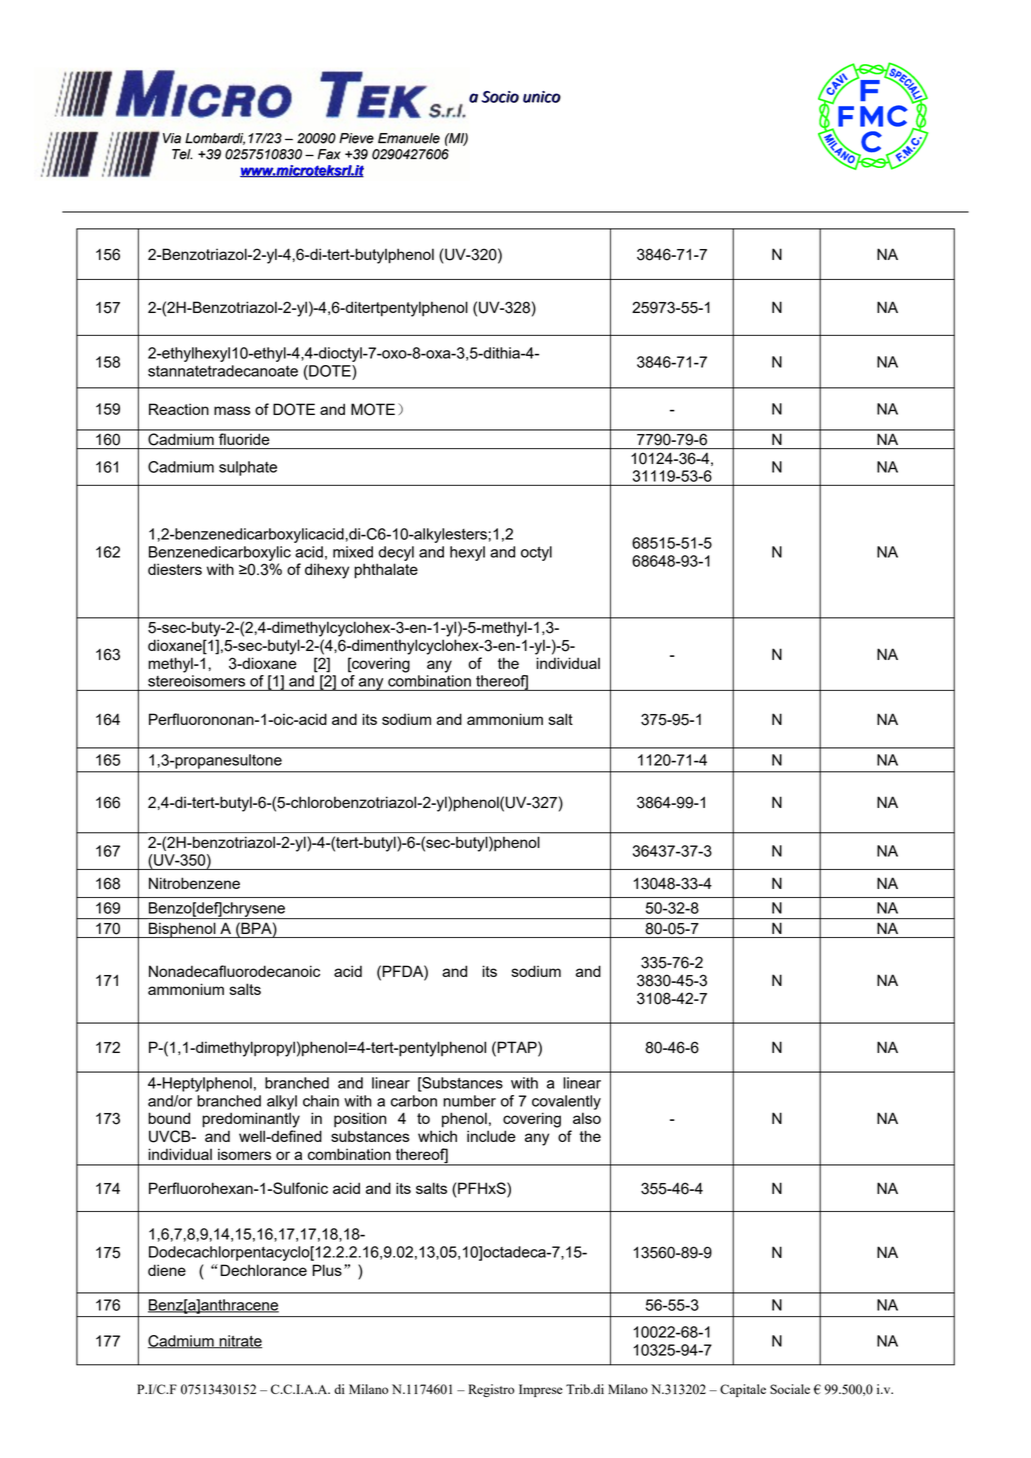  What do you see at coordinates (248, 468) in the screenshot?
I see `sulphate` at bounding box center [248, 468].
